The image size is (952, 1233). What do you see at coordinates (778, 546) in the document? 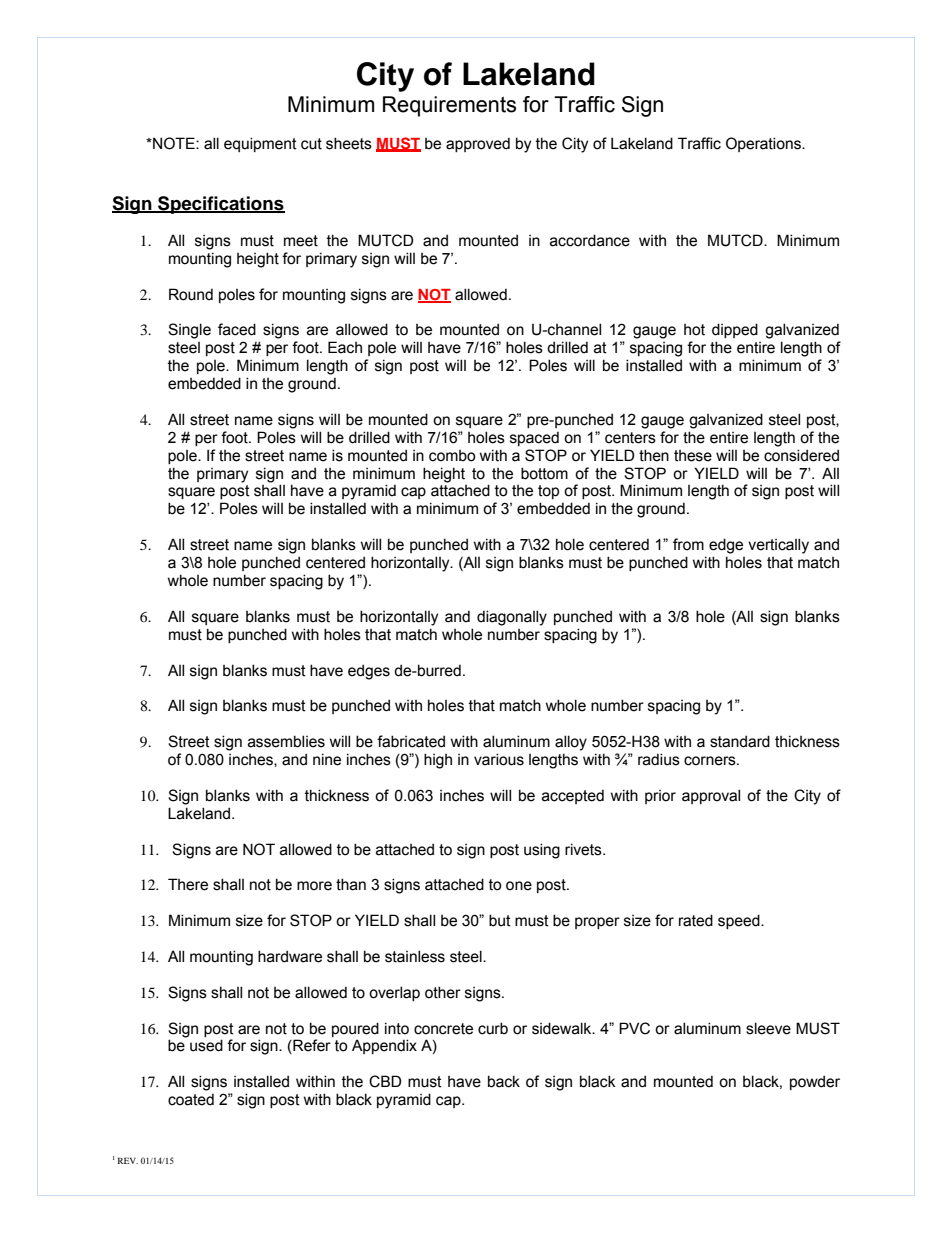
I see `vertically` at bounding box center [778, 546].
